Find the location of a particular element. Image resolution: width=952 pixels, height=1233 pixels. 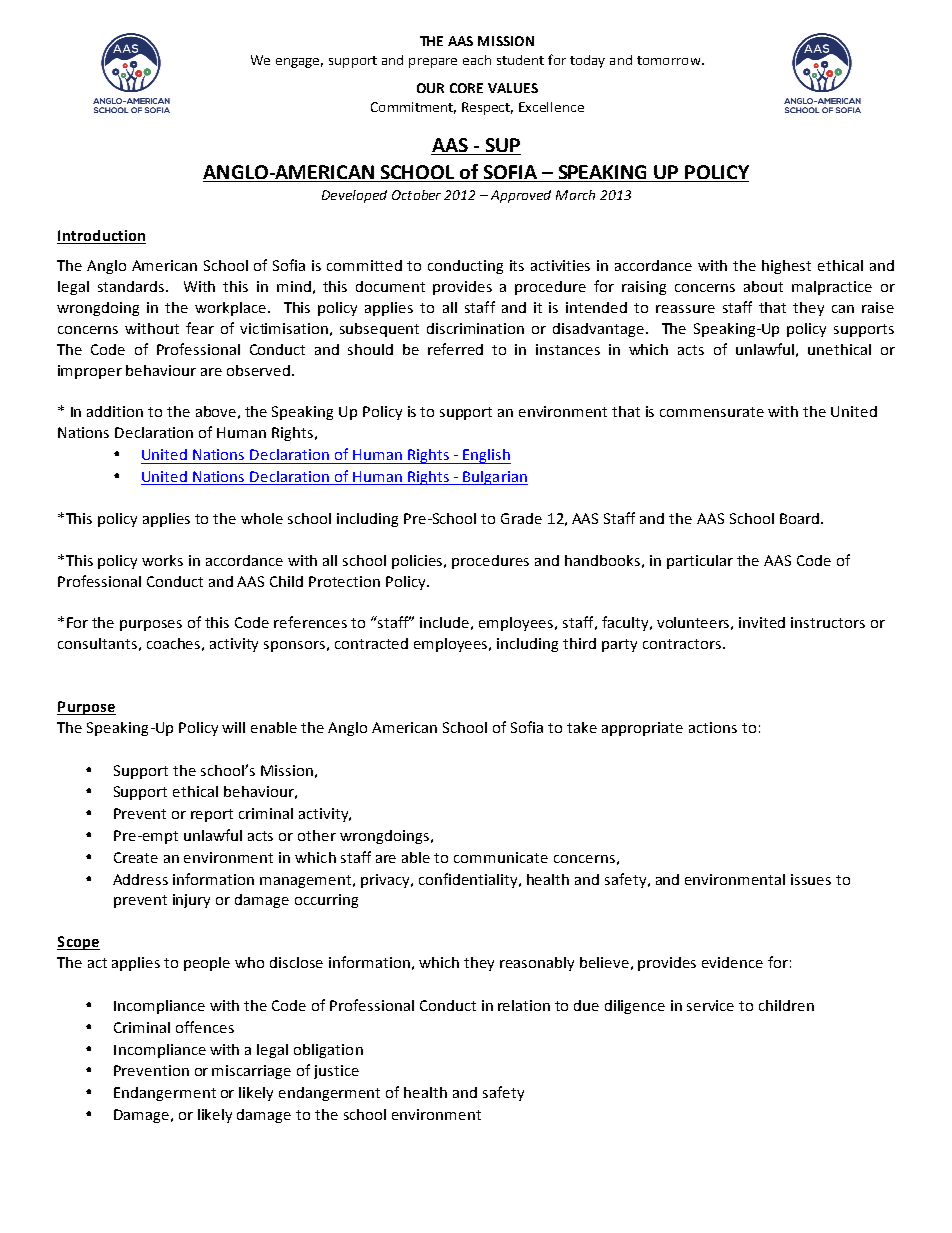

Board is located at coordinates (799, 518).
